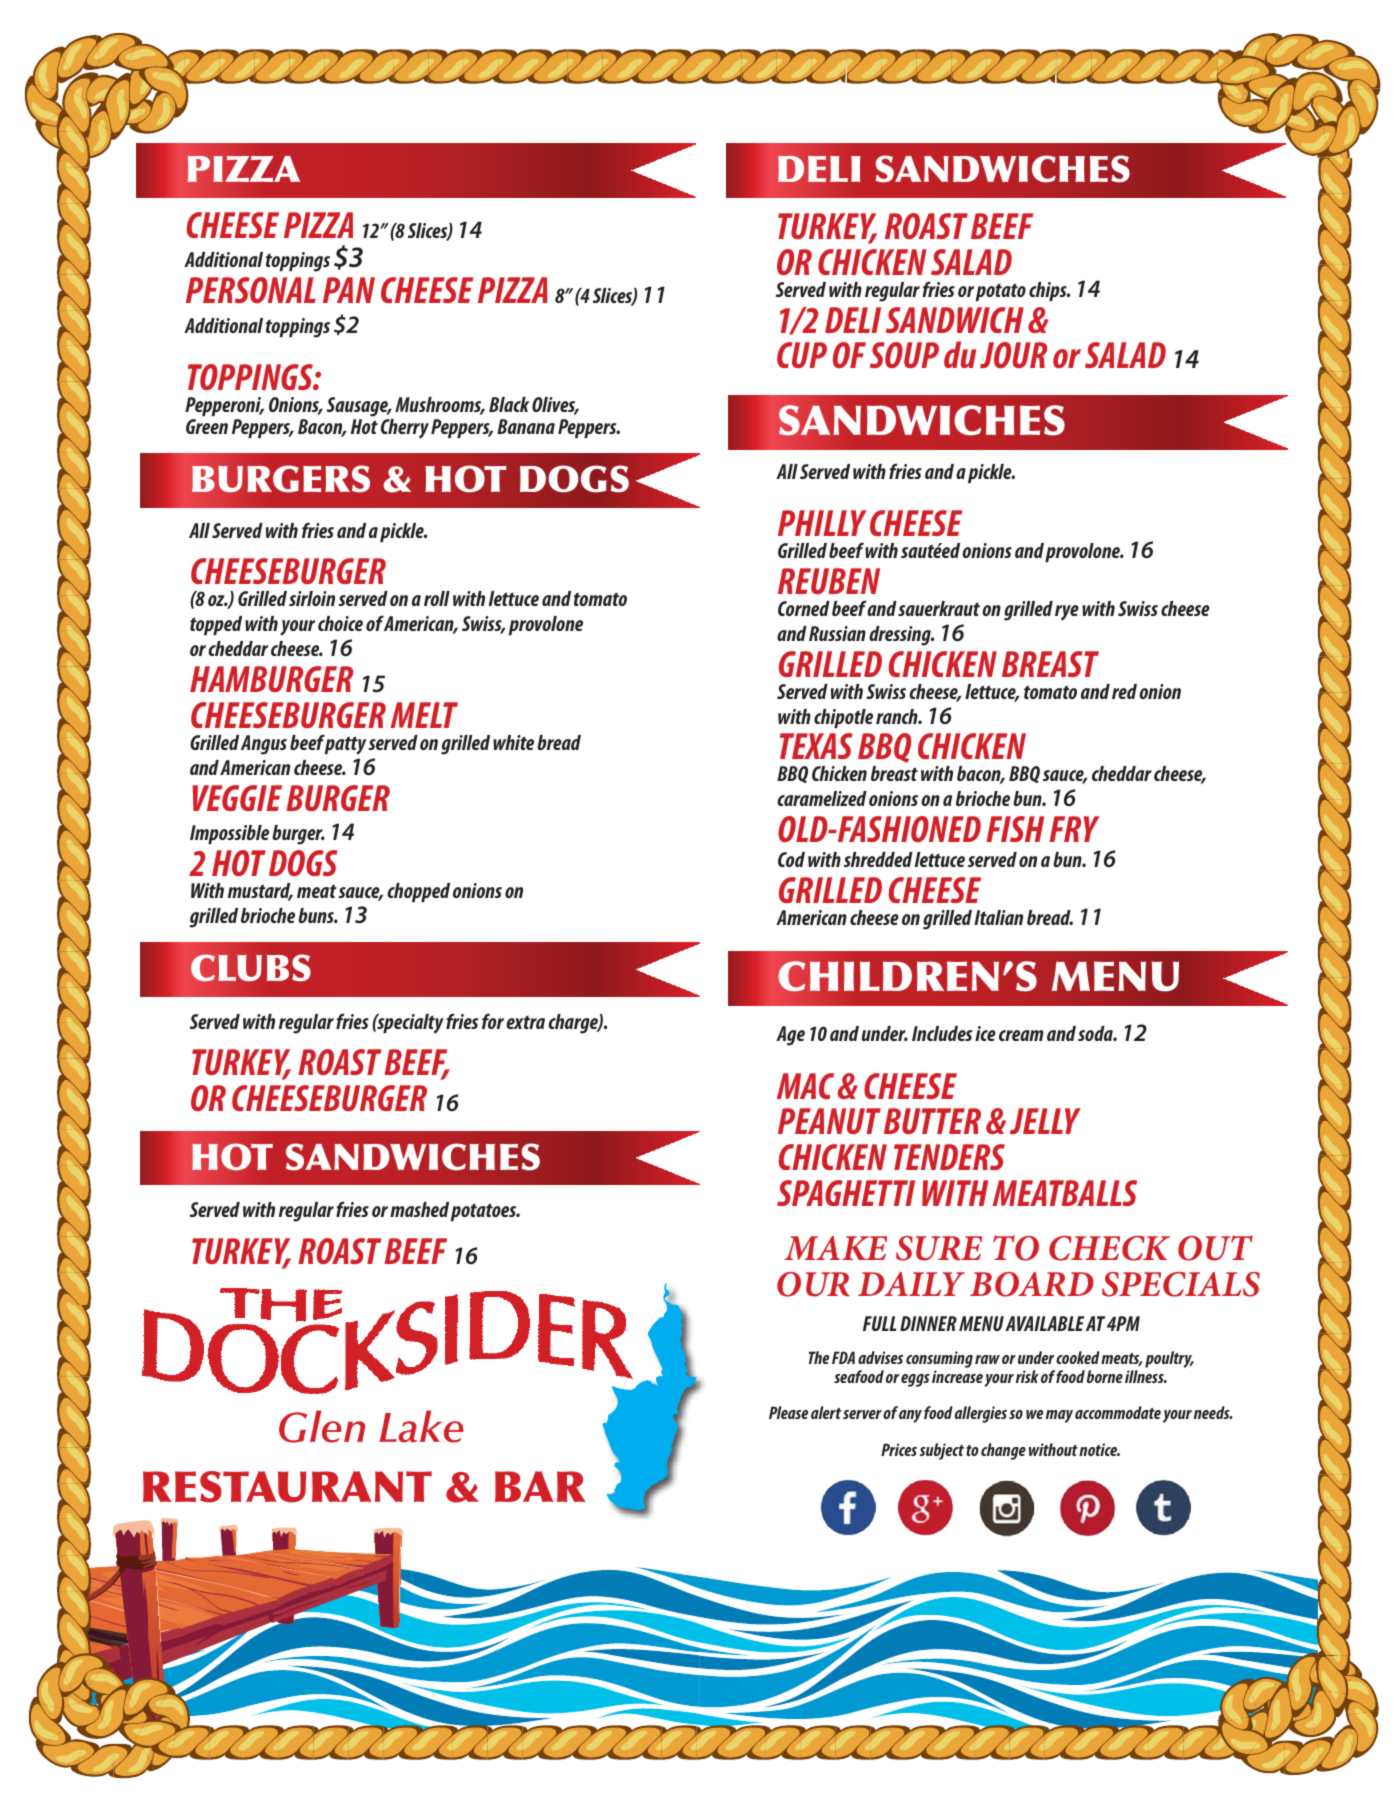  What do you see at coordinates (418, 892) in the screenshot?
I see `chopped` at bounding box center [418, 892].
